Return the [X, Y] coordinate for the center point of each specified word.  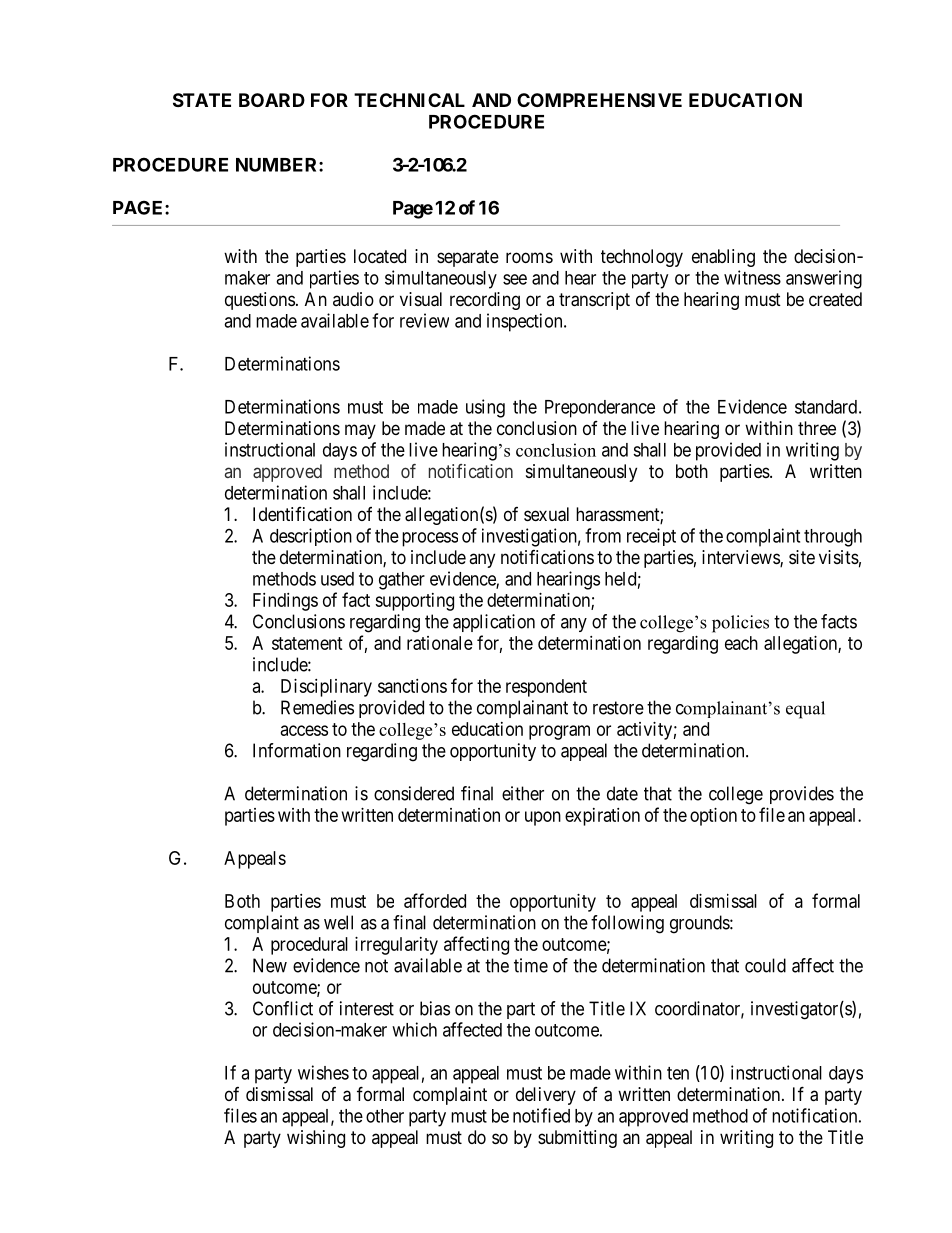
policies [740, 624]
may [360, 431]
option [713, 817]
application [494, 623]
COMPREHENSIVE [599, 100]
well [338, 922]
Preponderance [600, 409]
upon [543, 818]
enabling [723, 258]
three [817, 428]
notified [541, 1115]
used [337, 579]
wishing [316, 1139]
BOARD [272, 100]
